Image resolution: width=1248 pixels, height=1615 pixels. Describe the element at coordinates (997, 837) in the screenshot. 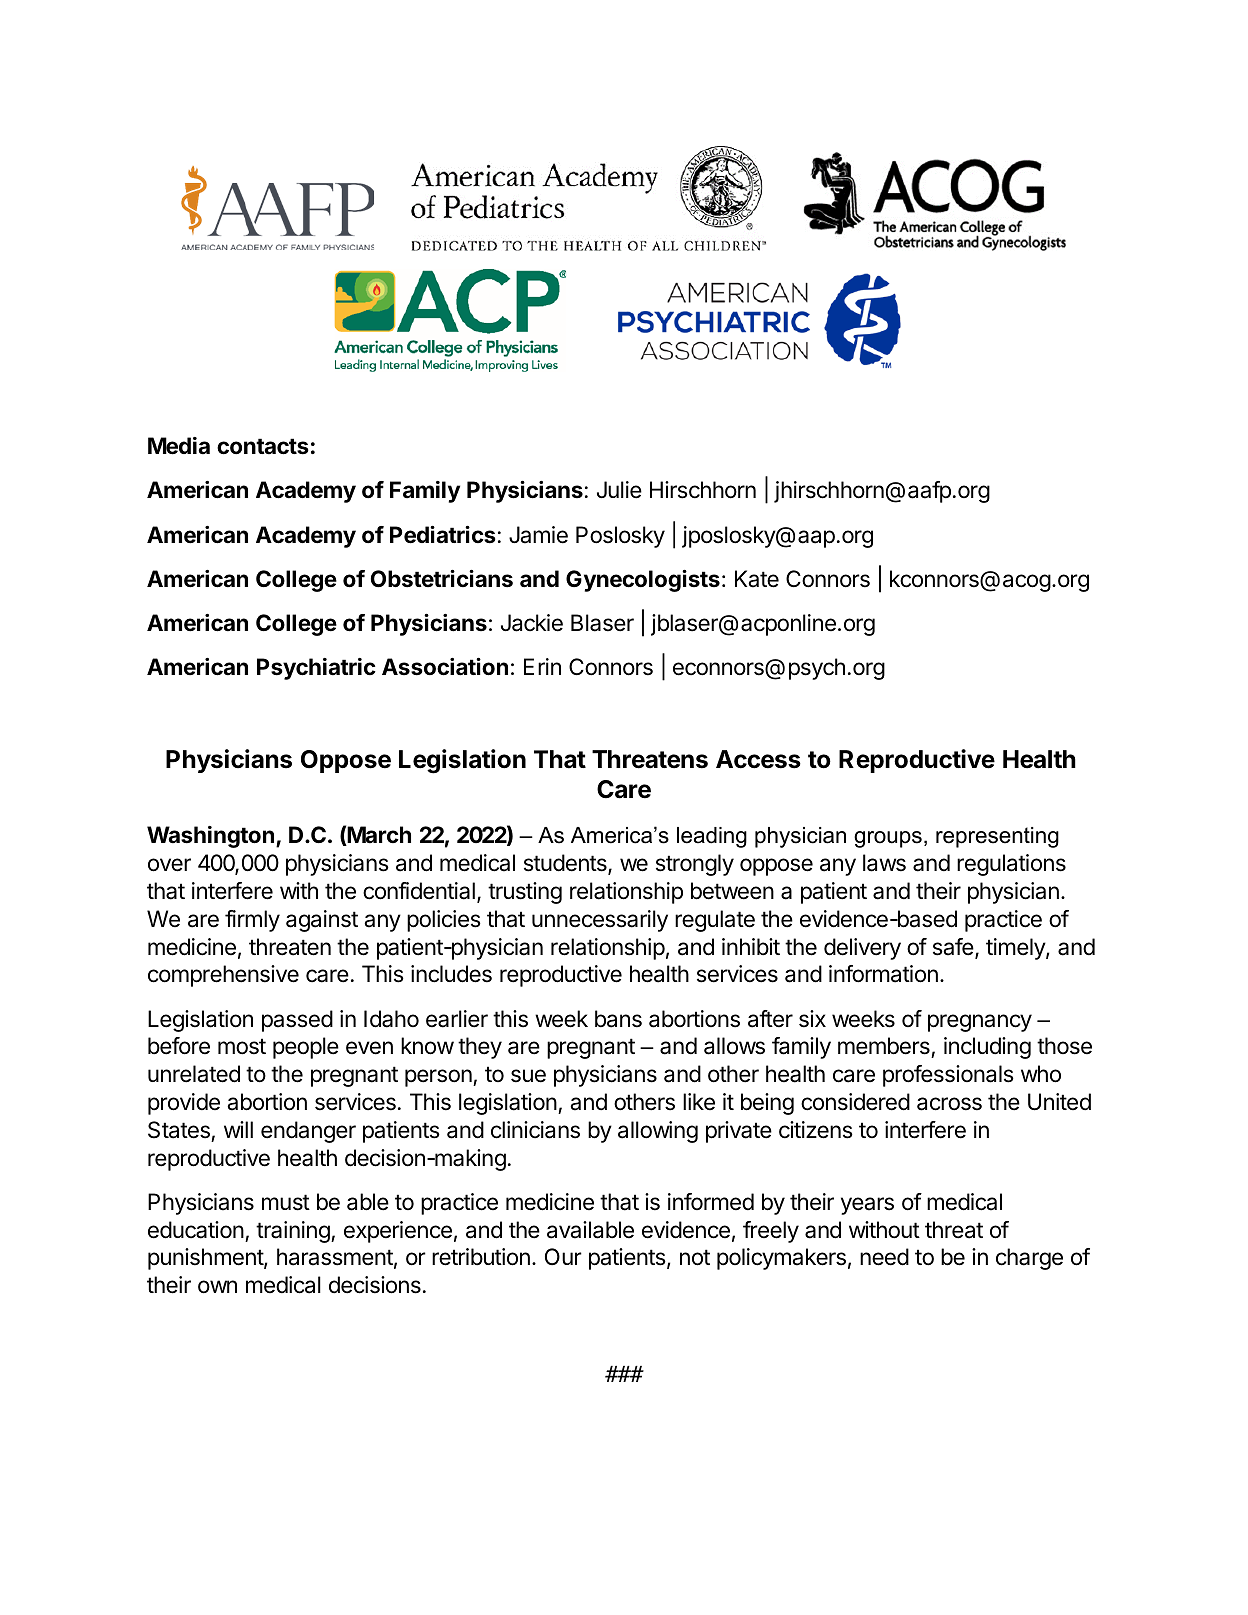

I see `representing` at that location.
